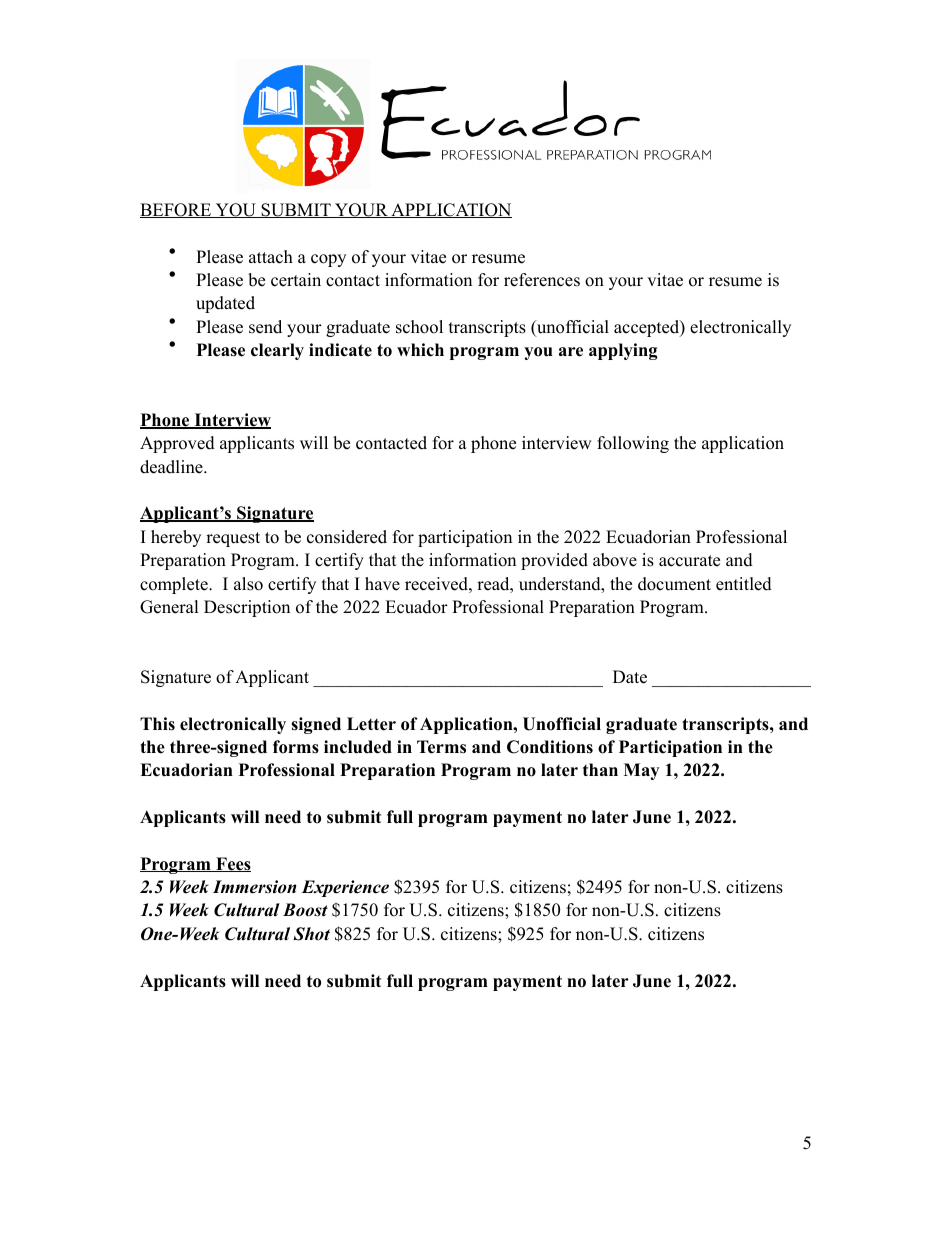 The width and height of the image is (952, 1233). I want to click on Experience, so click(345, 888).
